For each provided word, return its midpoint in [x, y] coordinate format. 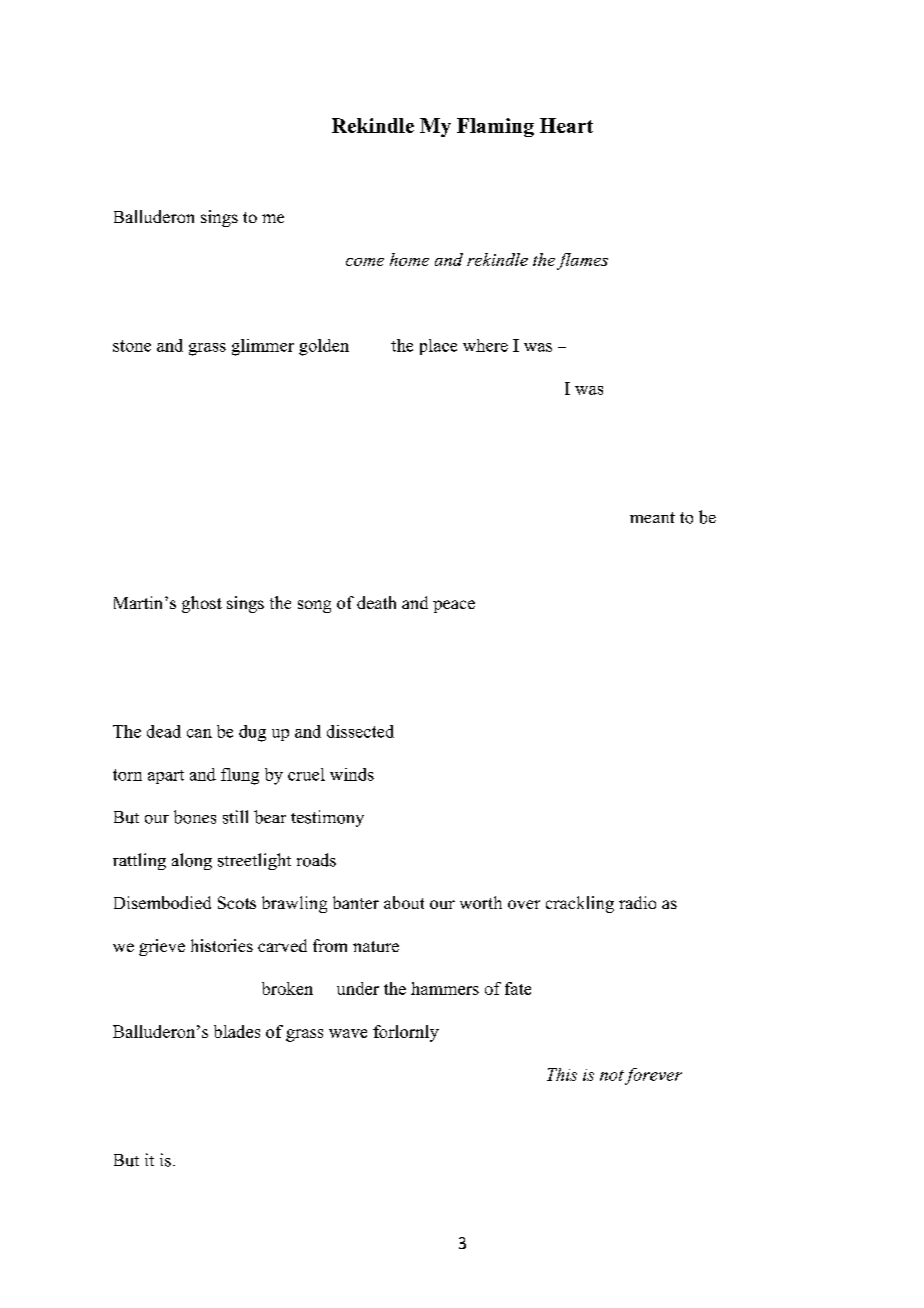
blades [237, 1031]
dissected [360, 731]
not [612, 1075]
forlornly [406, 1033]
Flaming [495, 127]
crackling [580, 904]
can [199, 733]
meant [652, 517]
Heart [566, 125]
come [365, 262]
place [438, 347]
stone [132, 346]
